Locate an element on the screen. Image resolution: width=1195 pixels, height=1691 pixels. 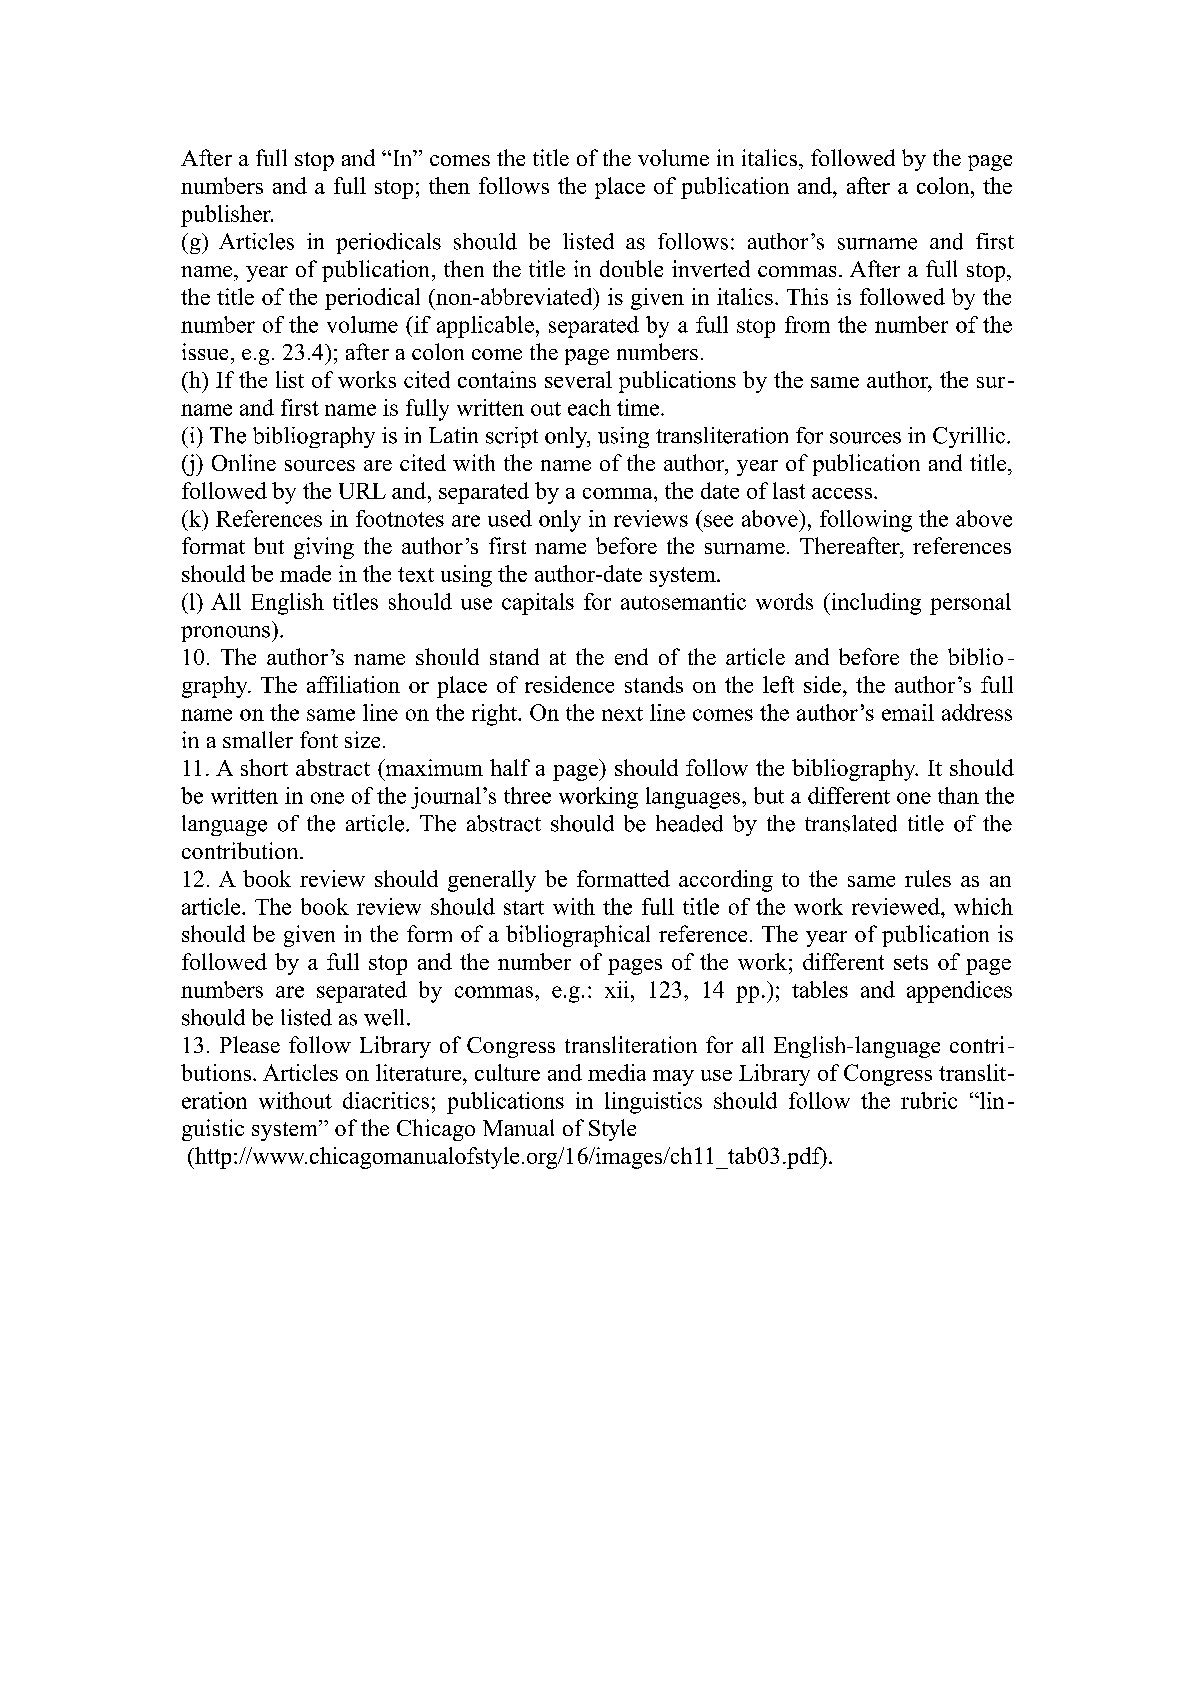
access is located at coordinates (842, 493).
